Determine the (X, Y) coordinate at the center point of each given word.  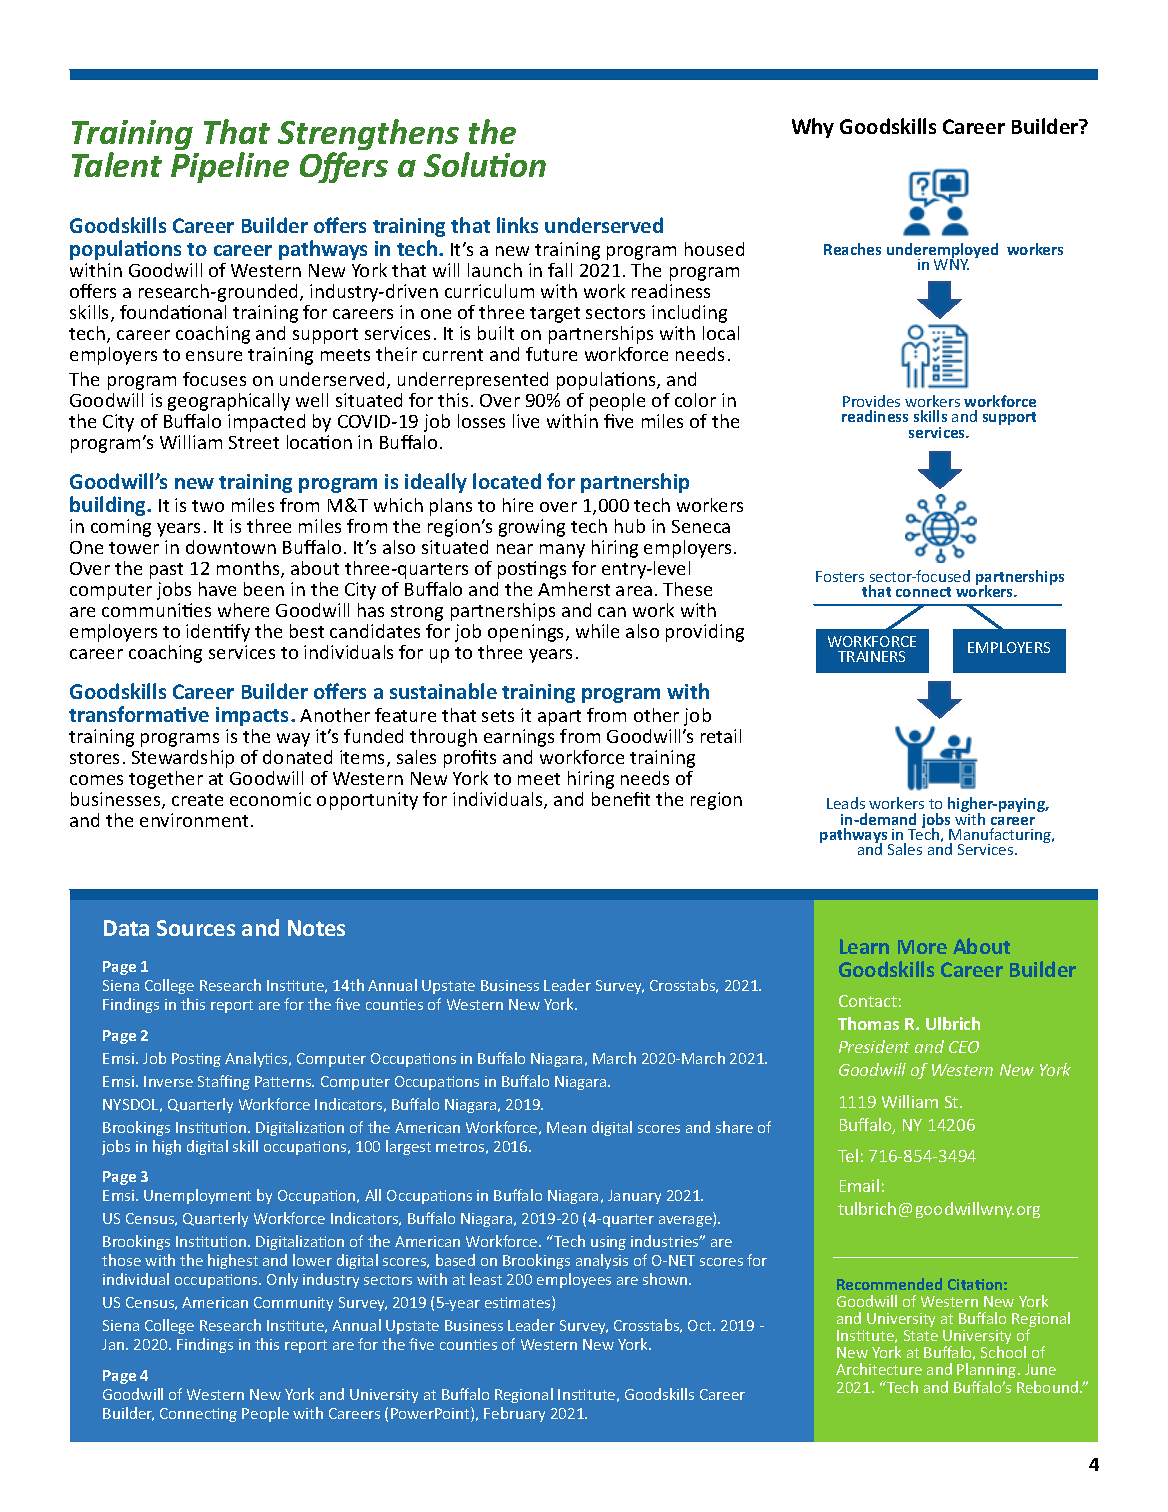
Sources (196, 928)
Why (813, 128)
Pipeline (230, 167)
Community (293, 1304)
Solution (485, 164)
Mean (566, 1127)
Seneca (701, 526)
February (514, 1414)
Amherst (574, 589)
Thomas (868, 1023)
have (217, 589)
